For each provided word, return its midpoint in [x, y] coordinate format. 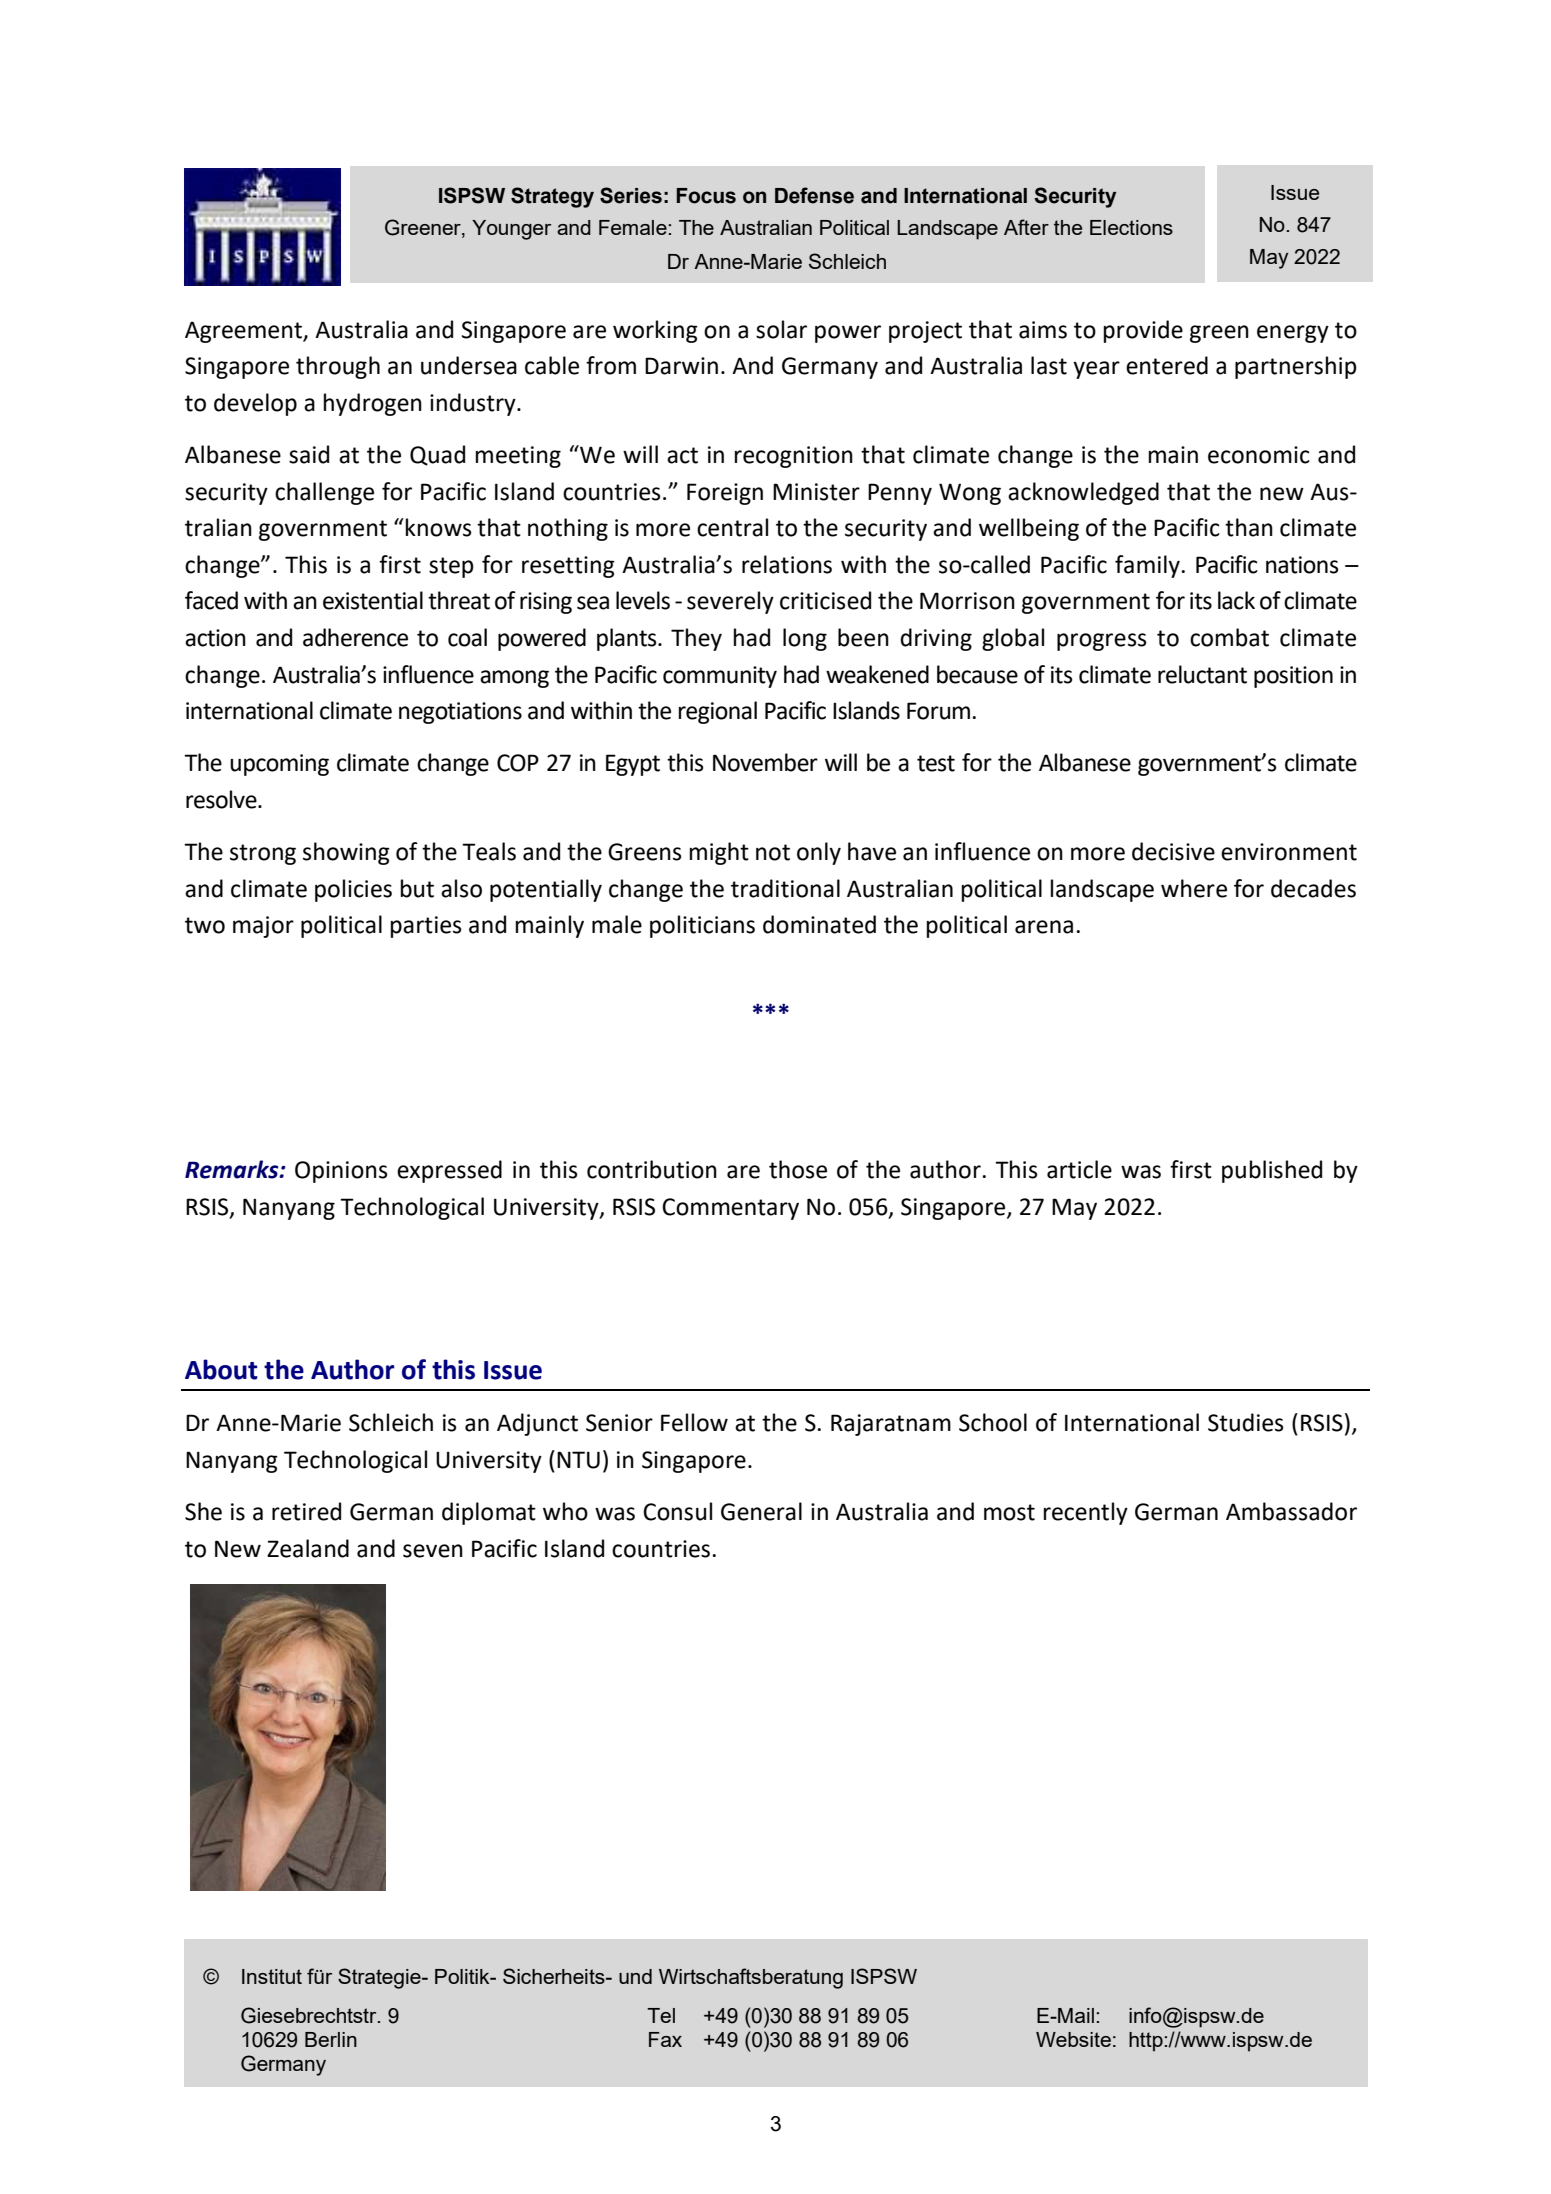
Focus [706, 196]
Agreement [244, 332]
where [1194, 888]
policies [353, 890]
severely [730, 602]
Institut [272, 1976]
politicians [702, 926]
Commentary [730, 1209]
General [761, 1511]
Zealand [308, 1548]
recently [1086, 1513]
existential [373, 600]
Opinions [341, 1172]
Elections [1131, 227]
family [1147, 566]
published [1272, 1171]
